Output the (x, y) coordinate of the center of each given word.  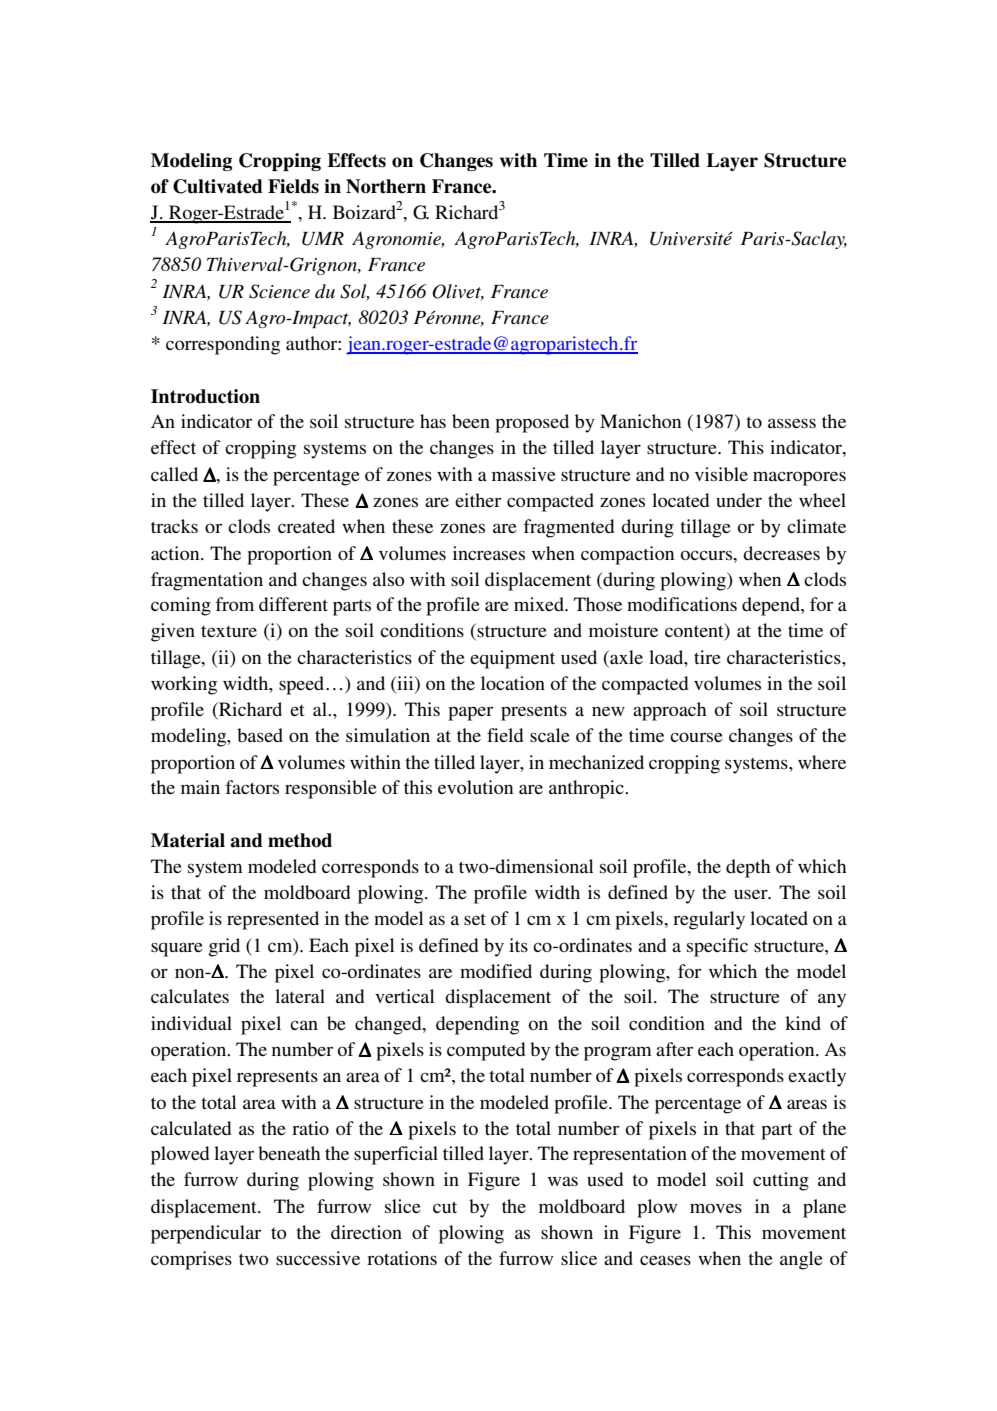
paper (470, 713)
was (563, 1181)
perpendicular (206, 1234)
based (260, 735)
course (696, 737)
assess (792, 423)
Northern (386, 186)
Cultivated (218, 186)
